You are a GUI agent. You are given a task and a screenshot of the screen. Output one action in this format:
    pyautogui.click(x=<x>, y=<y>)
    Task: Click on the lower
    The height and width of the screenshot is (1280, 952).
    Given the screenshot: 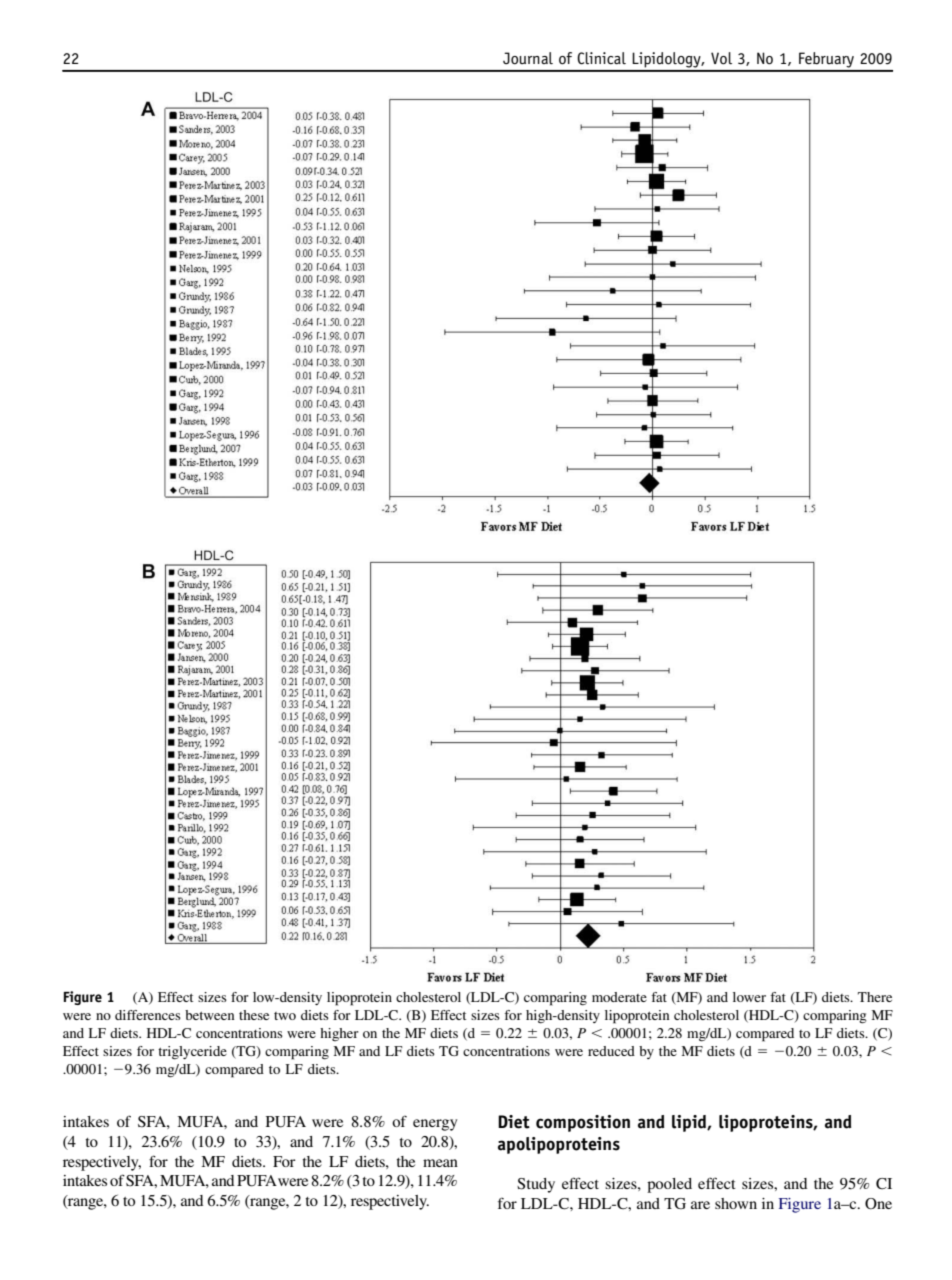 What is the action you would take?
    pyautogui.click(x=749, y=997)
